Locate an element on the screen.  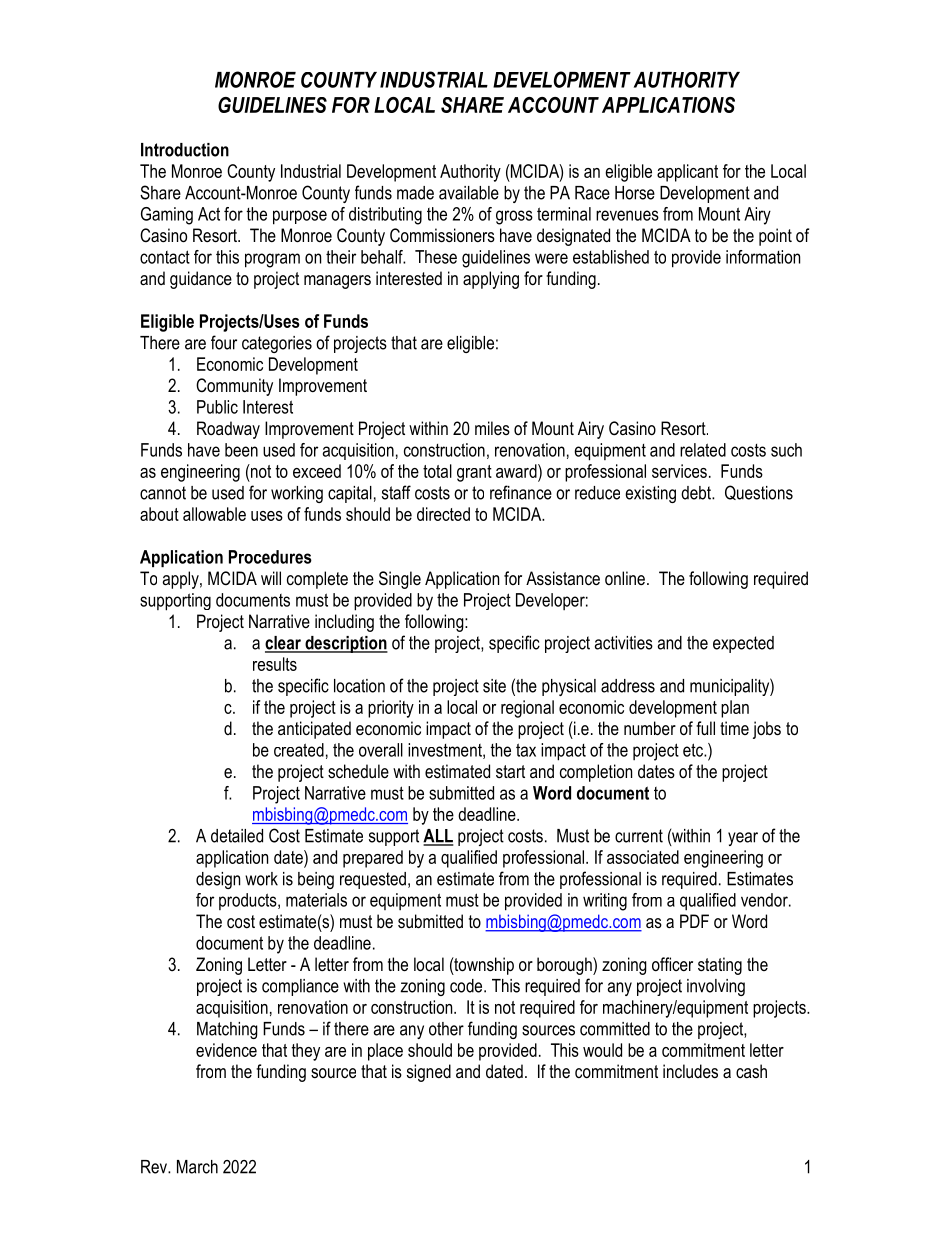
applicant is located at coordinates (687, 173).
